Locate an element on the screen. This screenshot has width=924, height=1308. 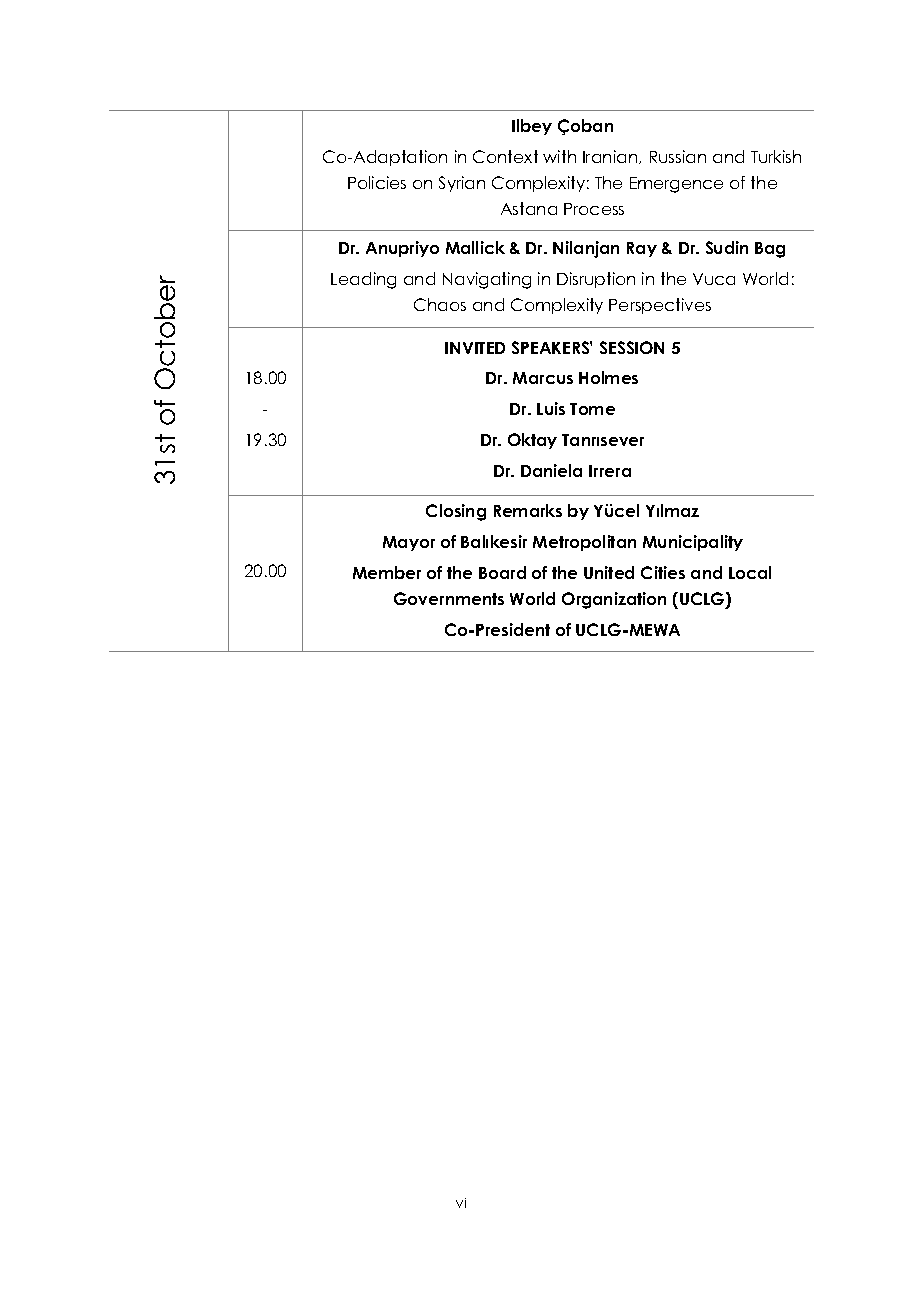
with is located at coordinates (559, 156).
